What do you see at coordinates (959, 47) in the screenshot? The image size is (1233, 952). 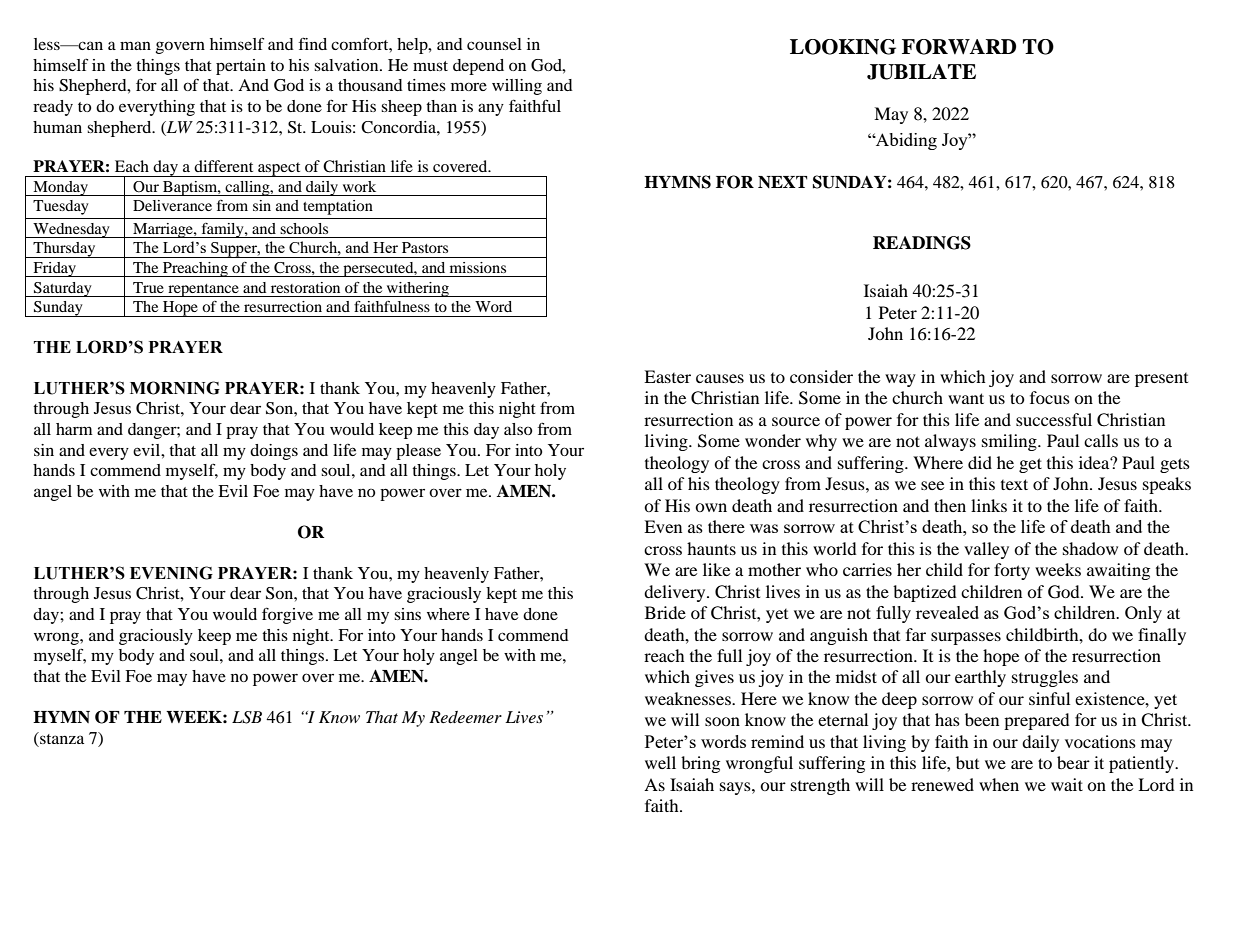 I see `FORWARD` at bounding box center [959, 47].
